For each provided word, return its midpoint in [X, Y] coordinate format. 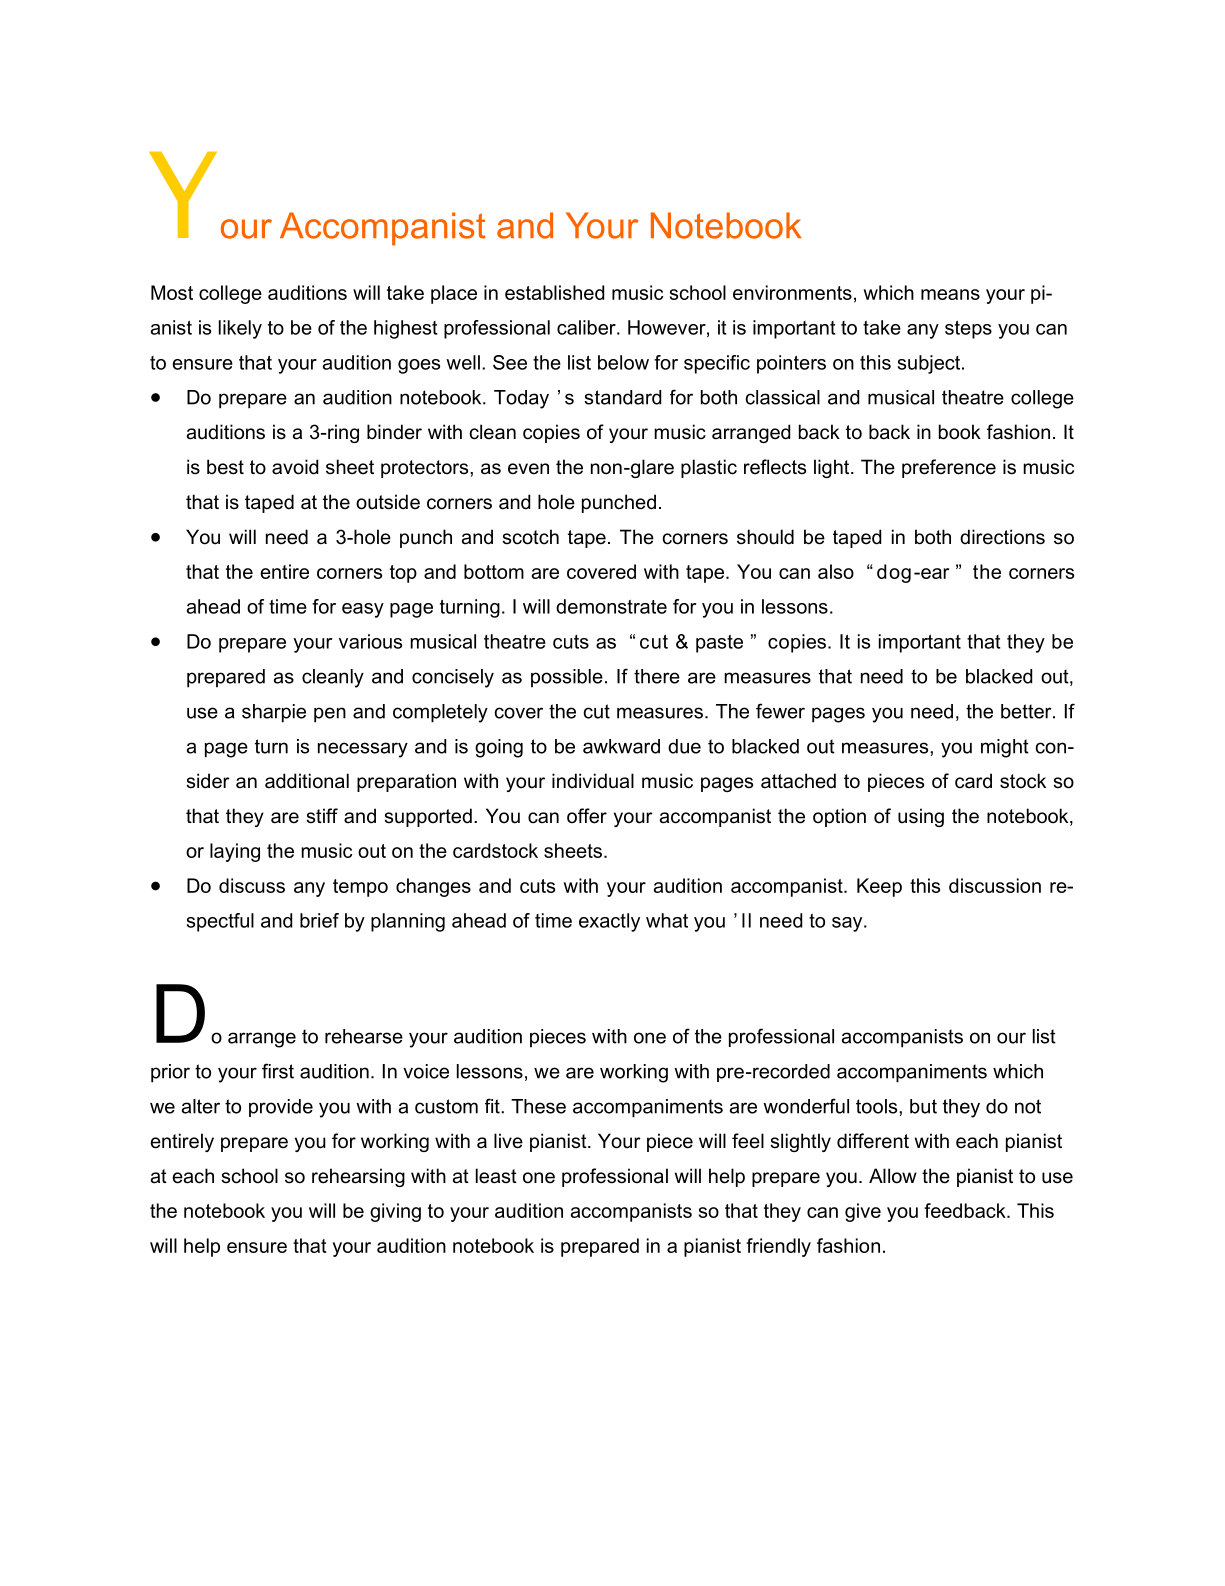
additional [307, 781]
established [554, 292]
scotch [530, 537]
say [848, 924]
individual [593, 781]
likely [240, 329]
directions [1002, 537]
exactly [609, 922]
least [496, 1176]
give [863, 1212]
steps [968, 330]
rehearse [364, 1036]
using [921, 817]
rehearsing [358, 1177]
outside [388, 502]
